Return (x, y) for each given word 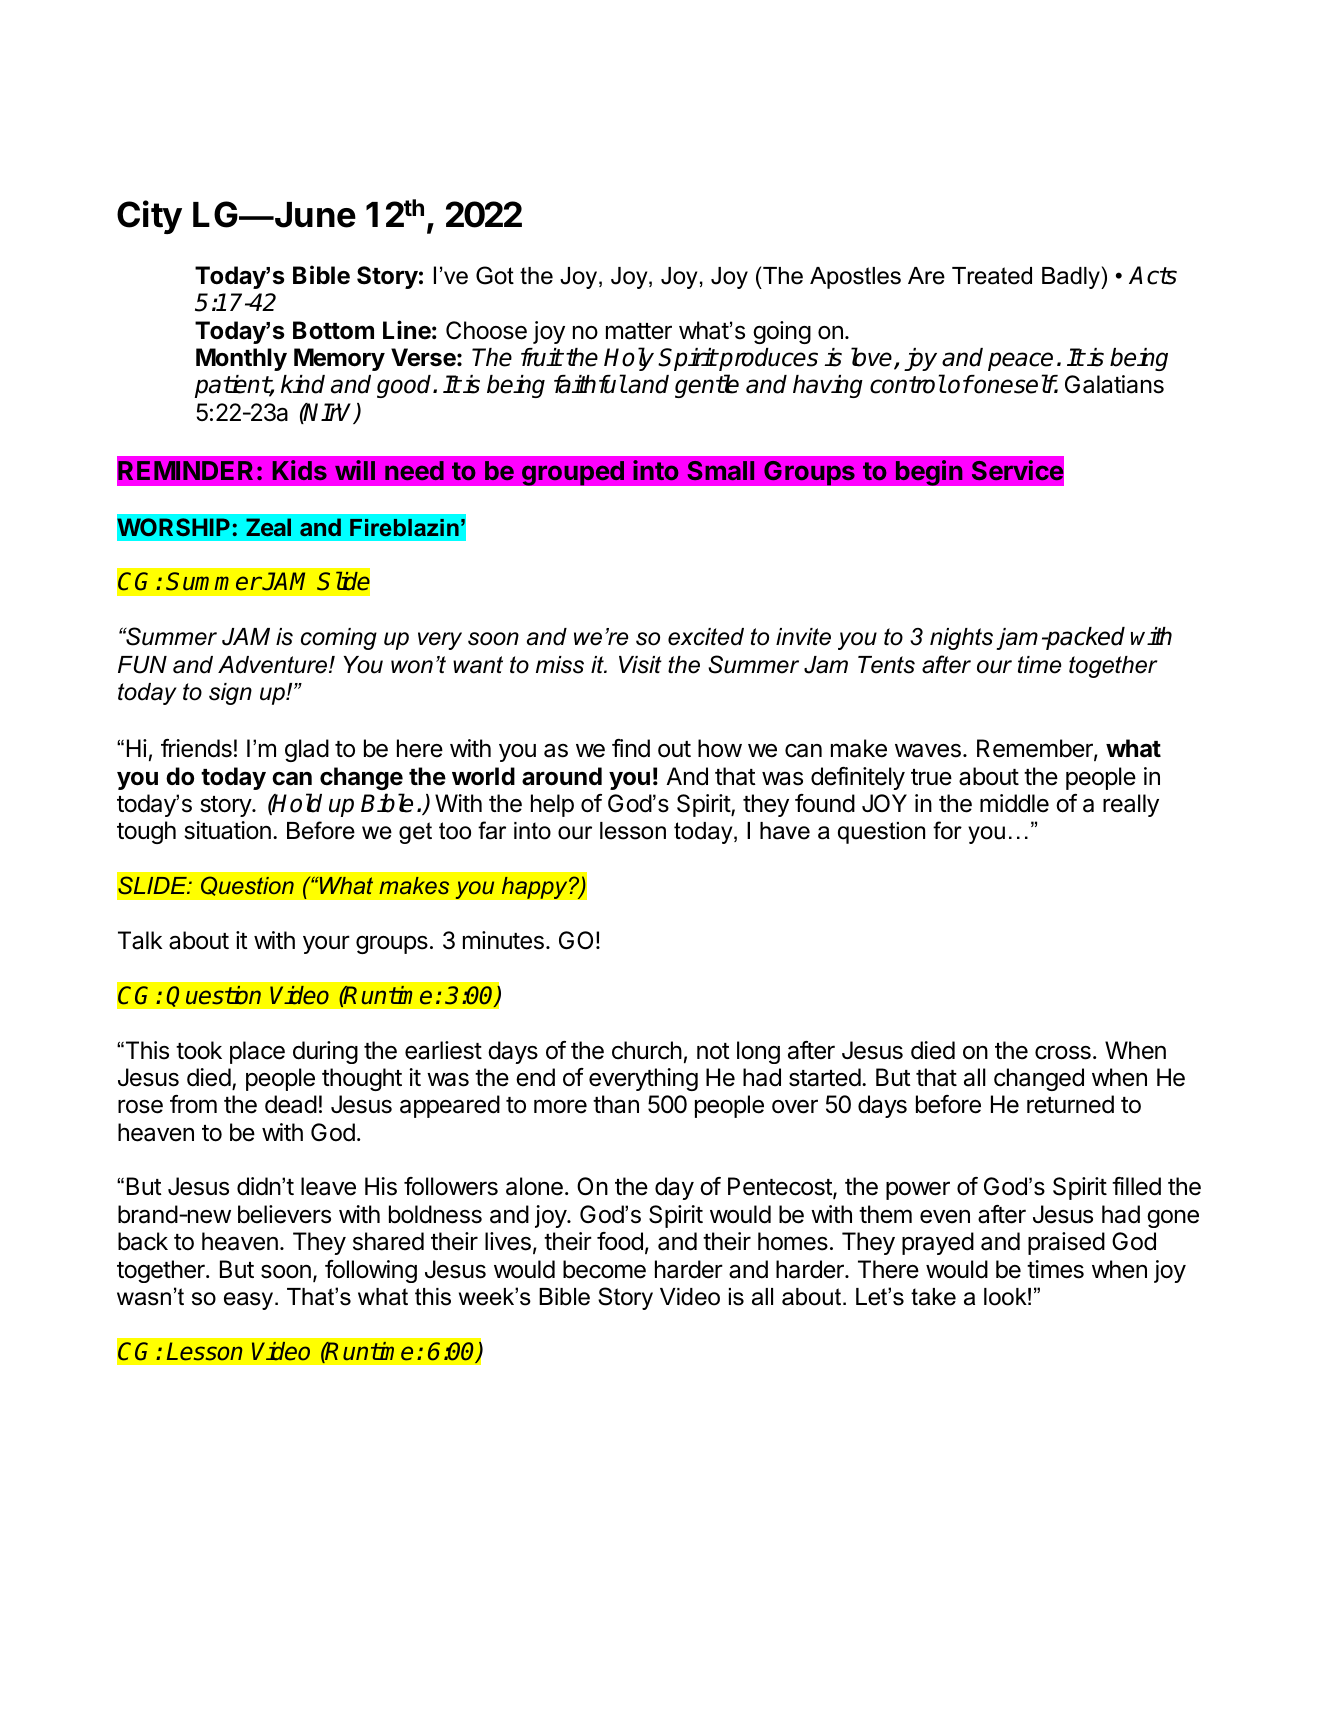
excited (706, 637)
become (604, 1269)
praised (1066, 1243)
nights (961, 639)
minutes (503, 940)
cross (1063, 1052)
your (326, 944)
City (149, 217)
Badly (1072, 278)
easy (250, 1301)
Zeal (268, 527)
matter (639, 331)
